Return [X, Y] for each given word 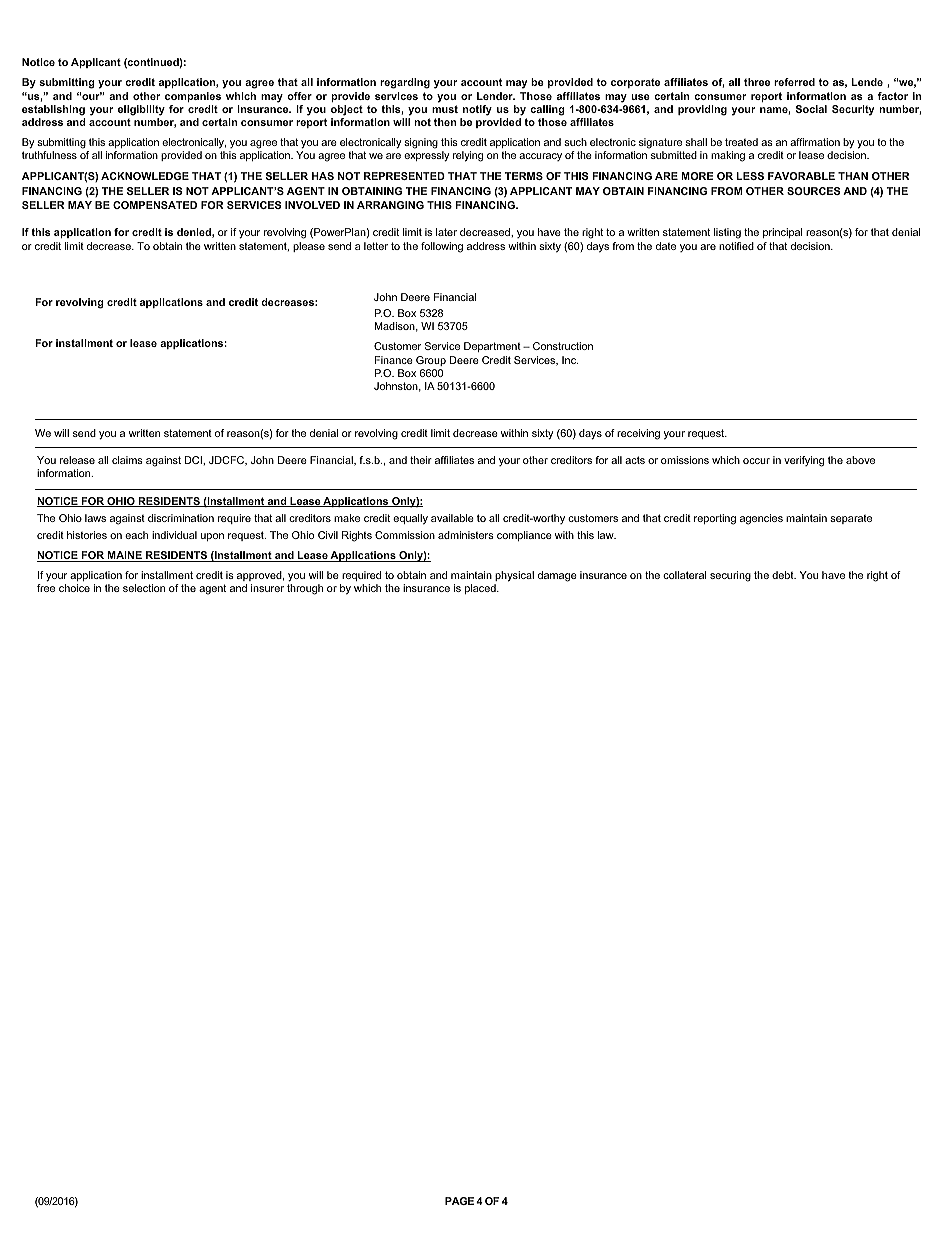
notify [477, 110]
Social [811, 109]
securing [730, 576]
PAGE [459, 1201]
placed [481, 589]
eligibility [141, 110]
